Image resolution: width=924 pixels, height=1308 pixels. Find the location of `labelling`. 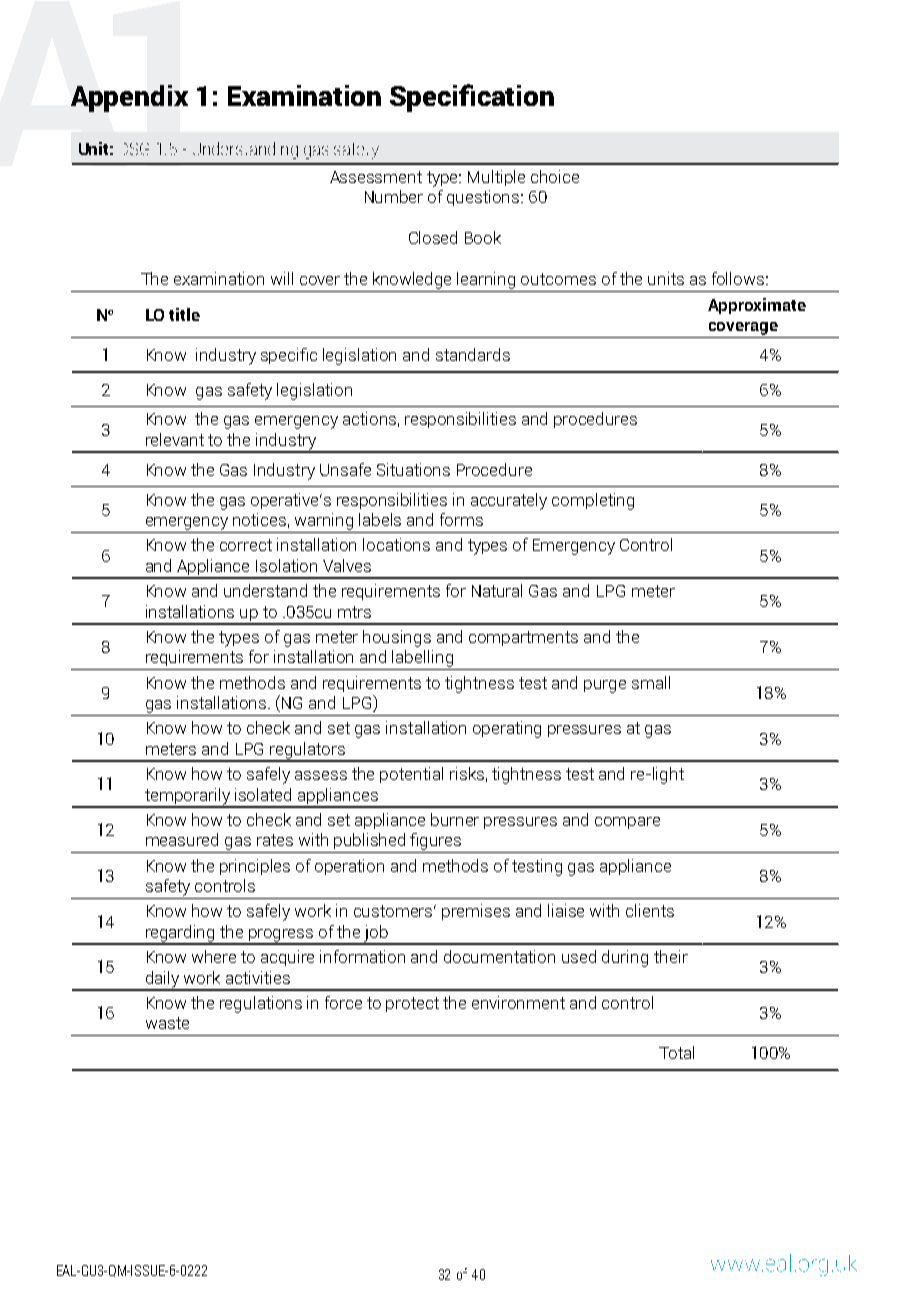

labelling is located at coordinates (423, 660).
